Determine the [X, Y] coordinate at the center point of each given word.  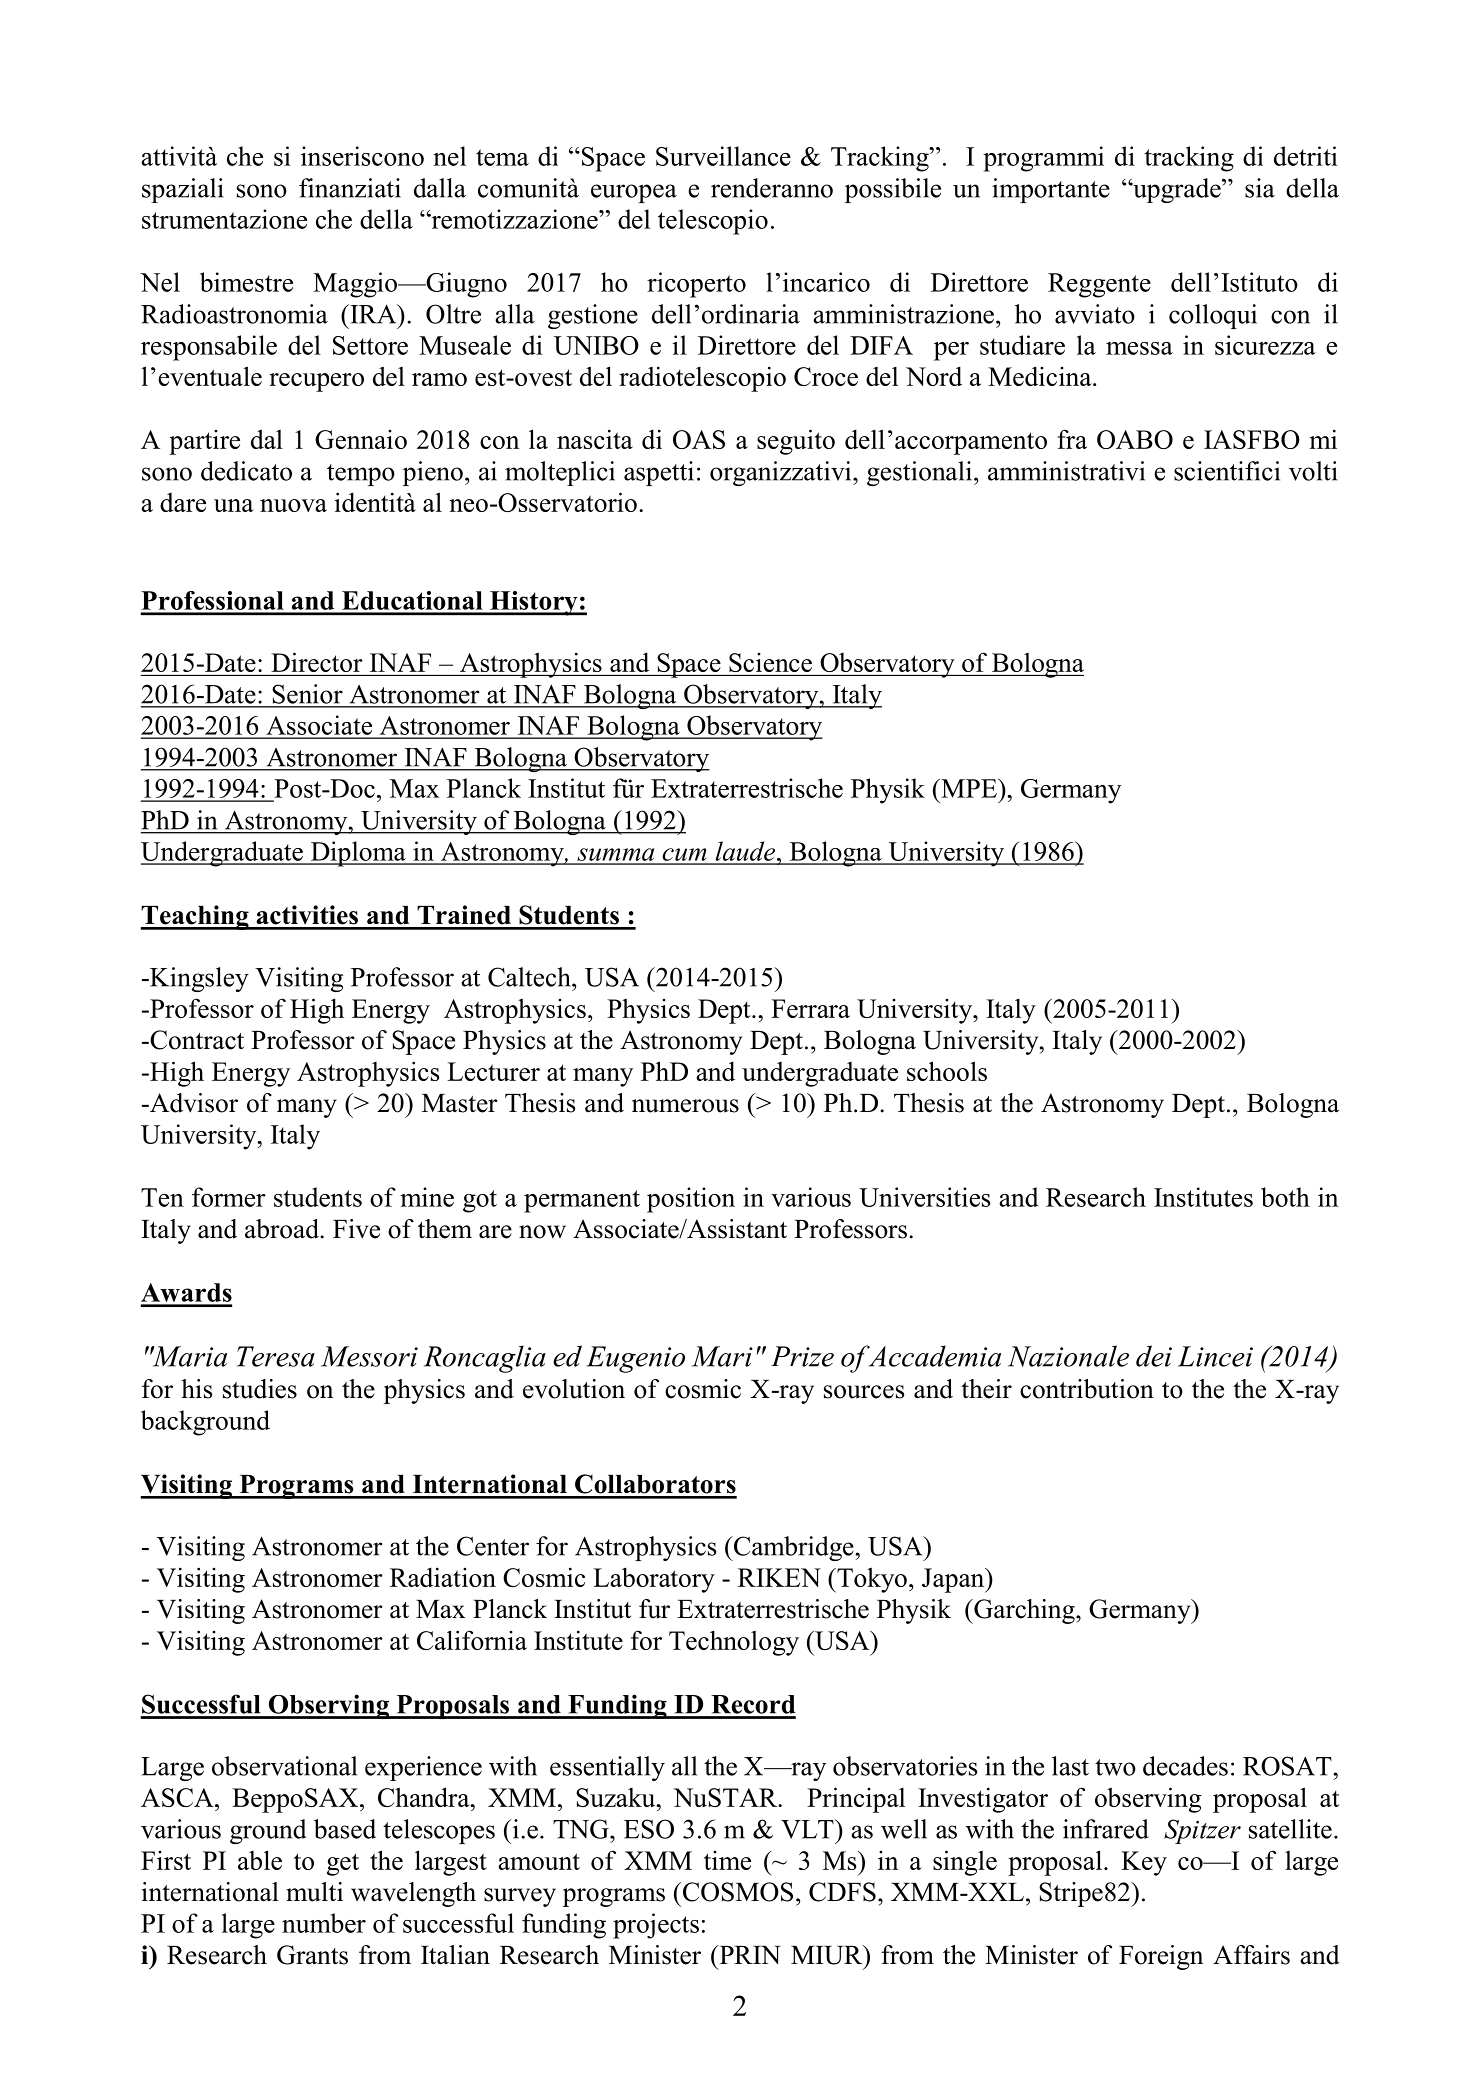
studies [260, 1389]
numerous [685, 1106]
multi [314, 1892]
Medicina [1041, 376]
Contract [196, 1040]
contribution [1087, 1389]
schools [947, 1071]
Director [317, 662]
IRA [373, 314]
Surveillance [723, 156]
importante [1051, 190]
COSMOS [738, 1892]
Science [770, 662]
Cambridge [793, 1548]
